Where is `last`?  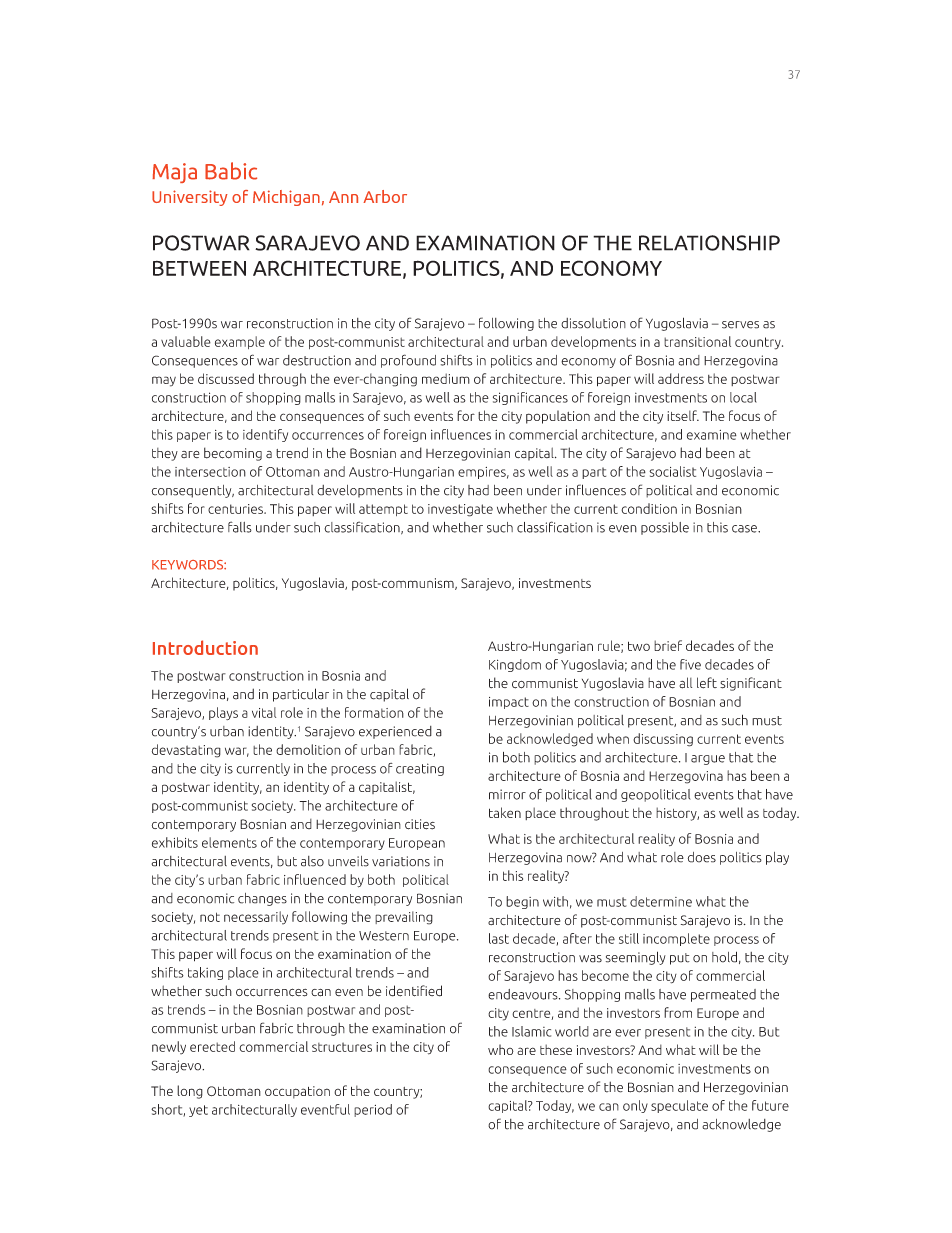
last is located at coordinates (499, 938).
